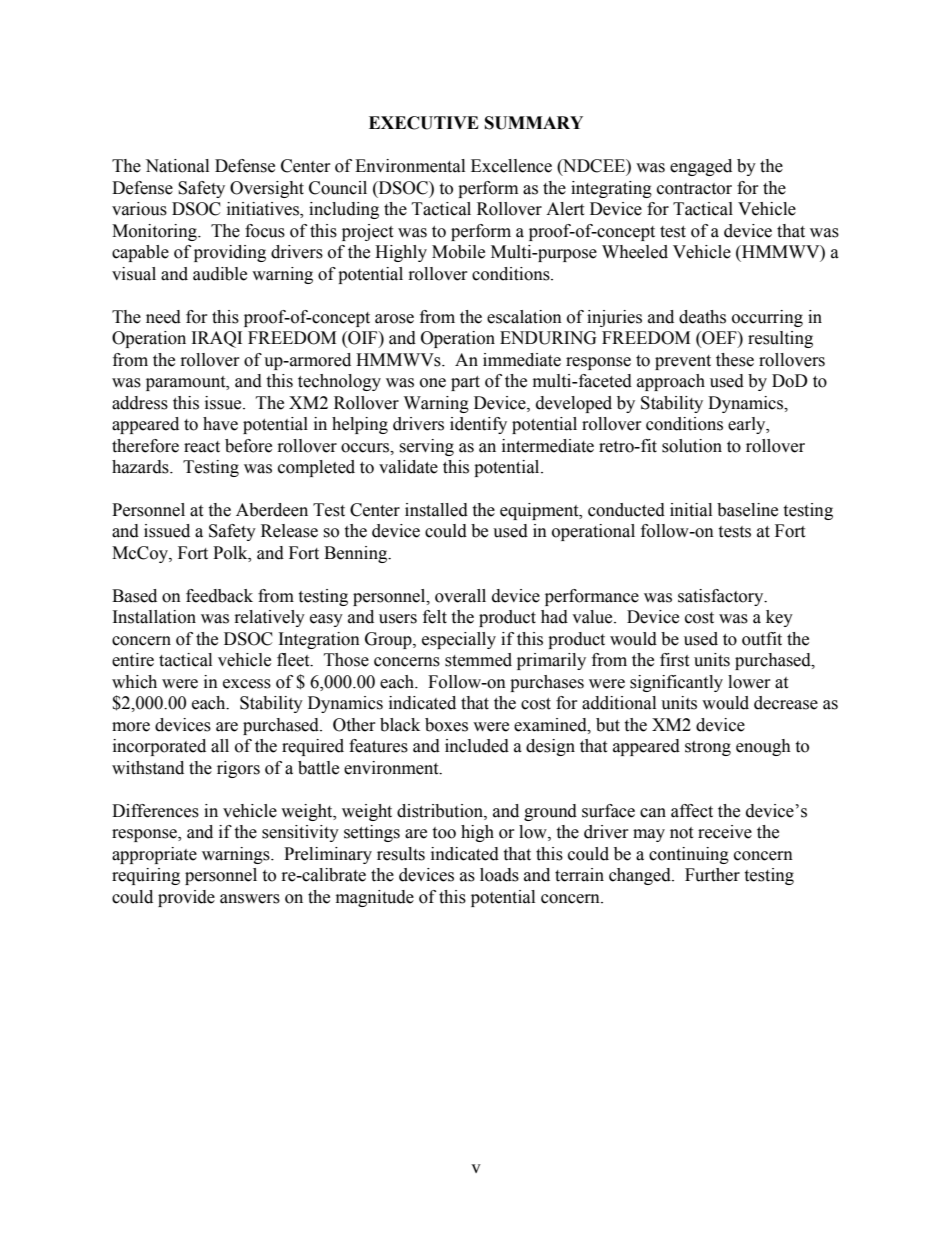  What do you see at coordinates (436, 510) in the document?
I see `installed` at bounding box center [436, 510].
